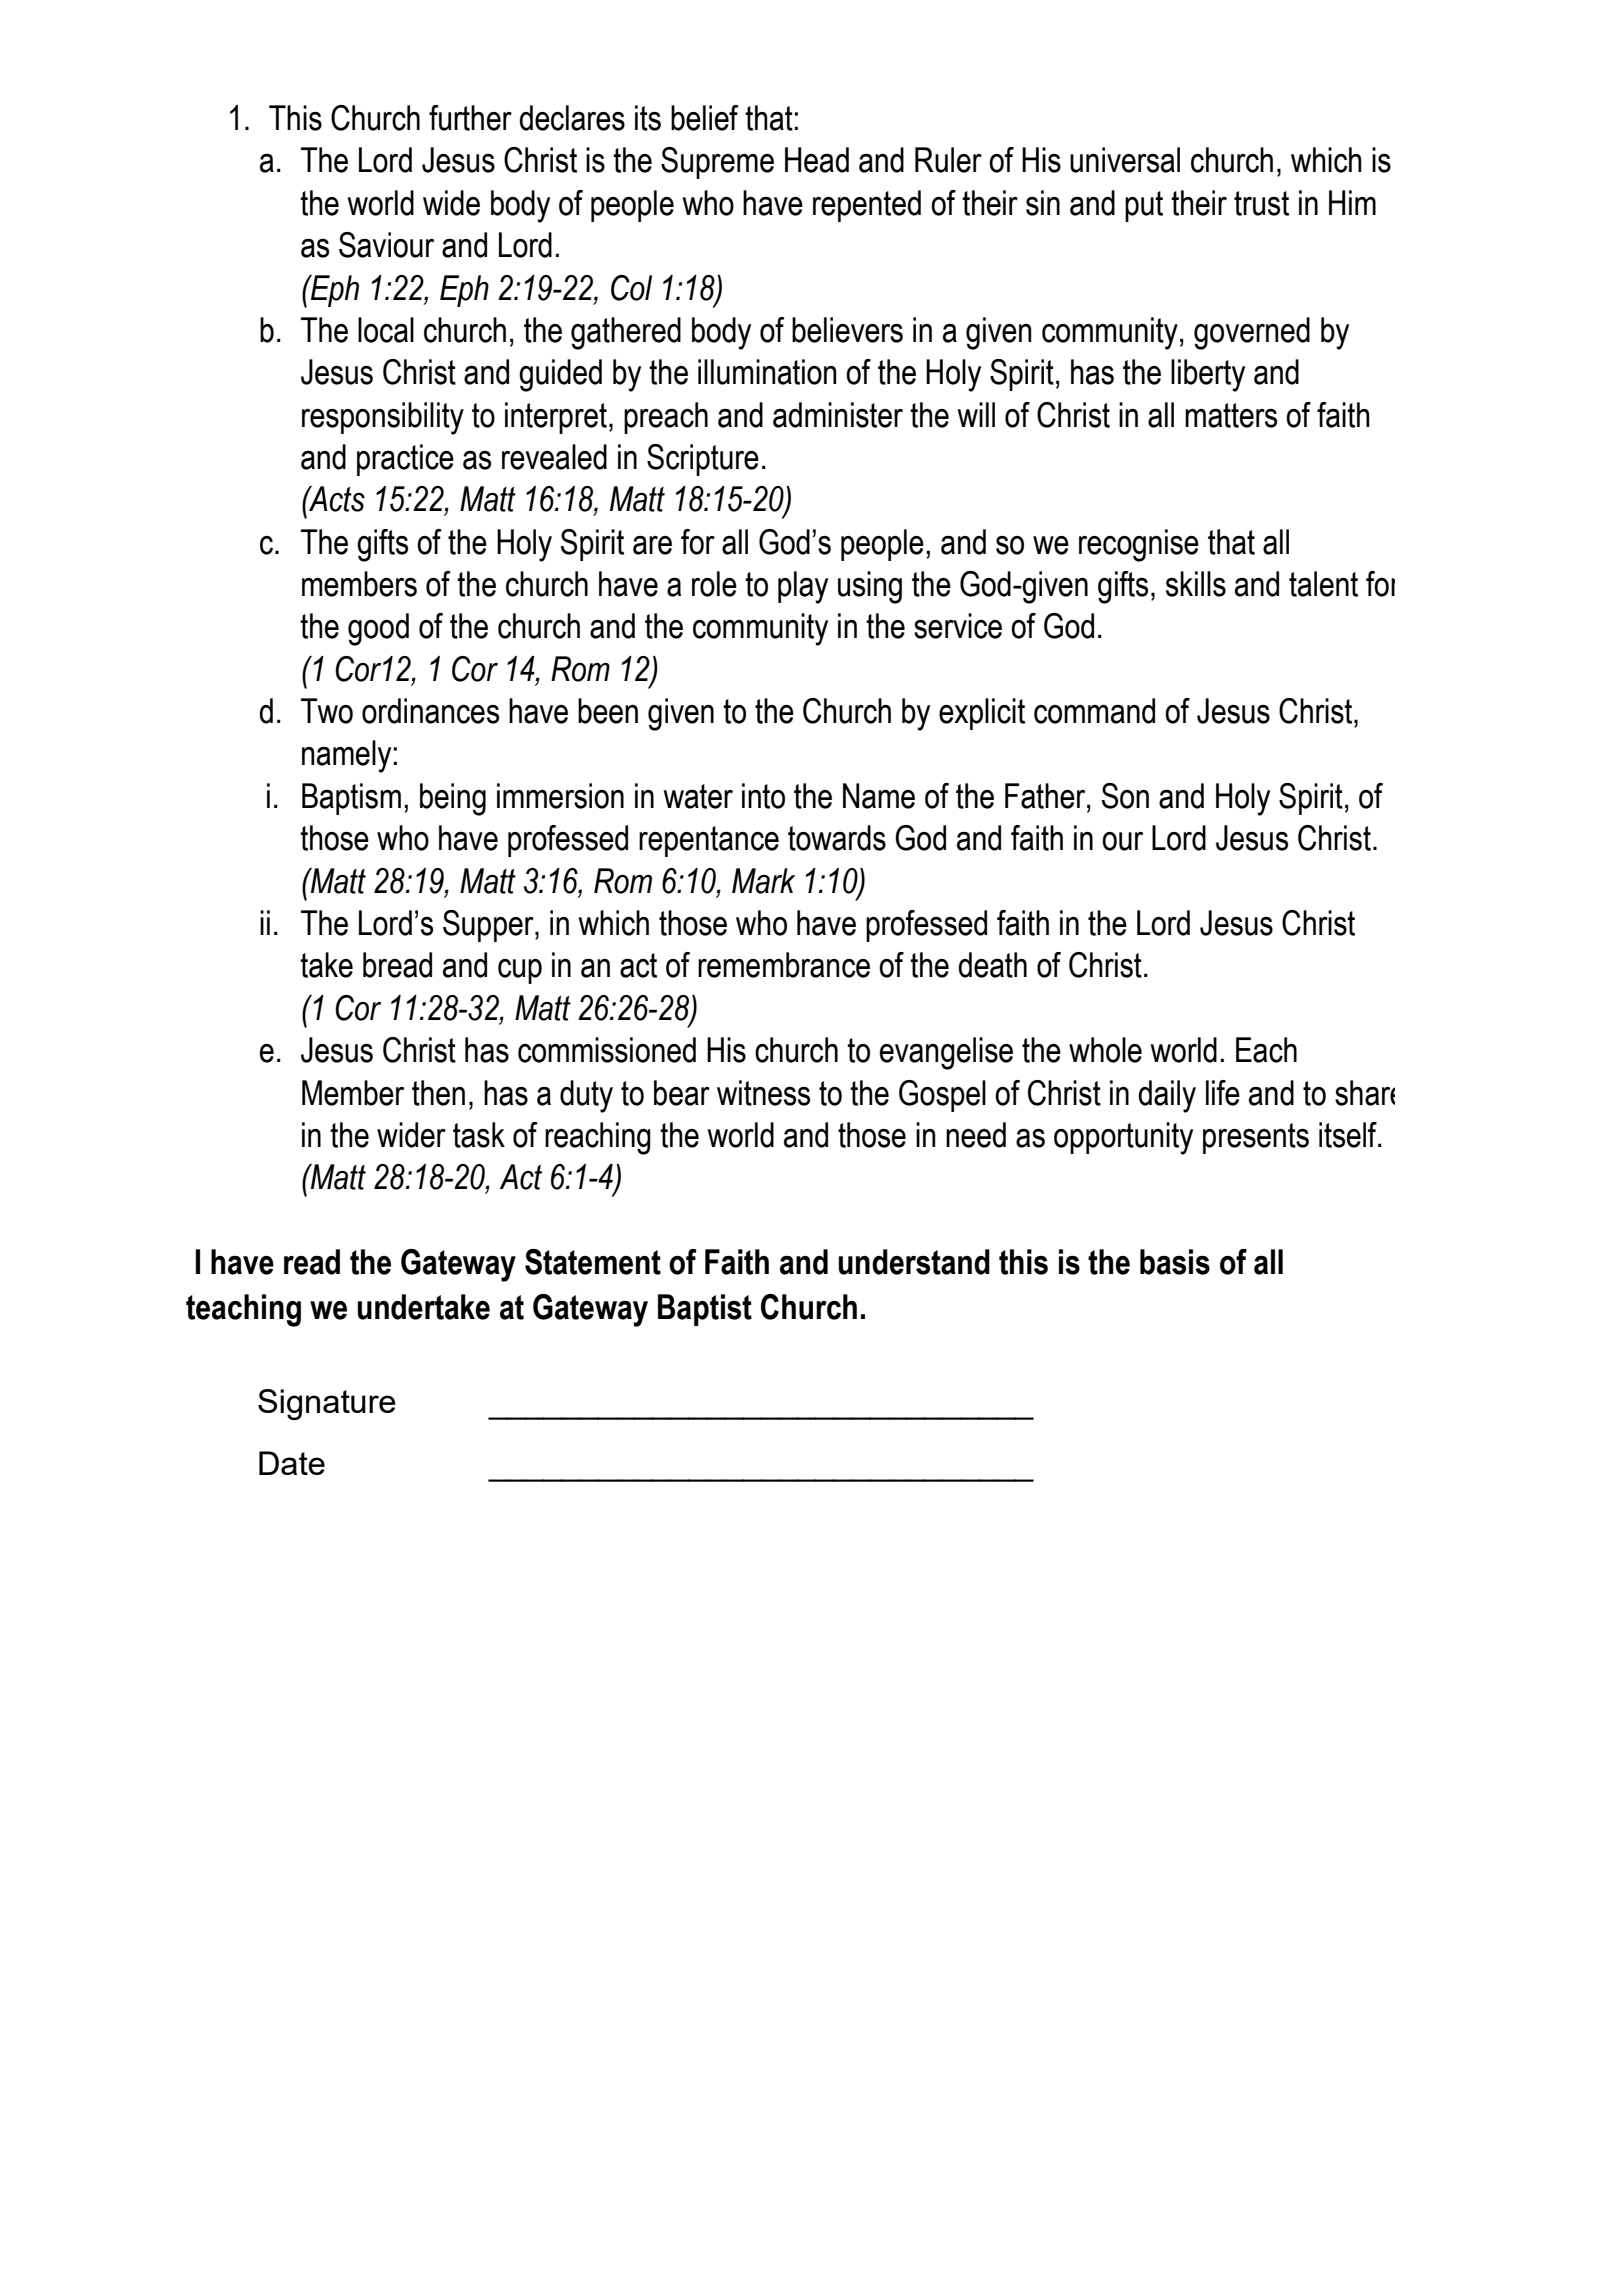 Image resolution: width=1618 pixels, height=2289 pixels. Describe the element at coordinates (1105, 1050) in the screenshot. I see `whole` at that location.
